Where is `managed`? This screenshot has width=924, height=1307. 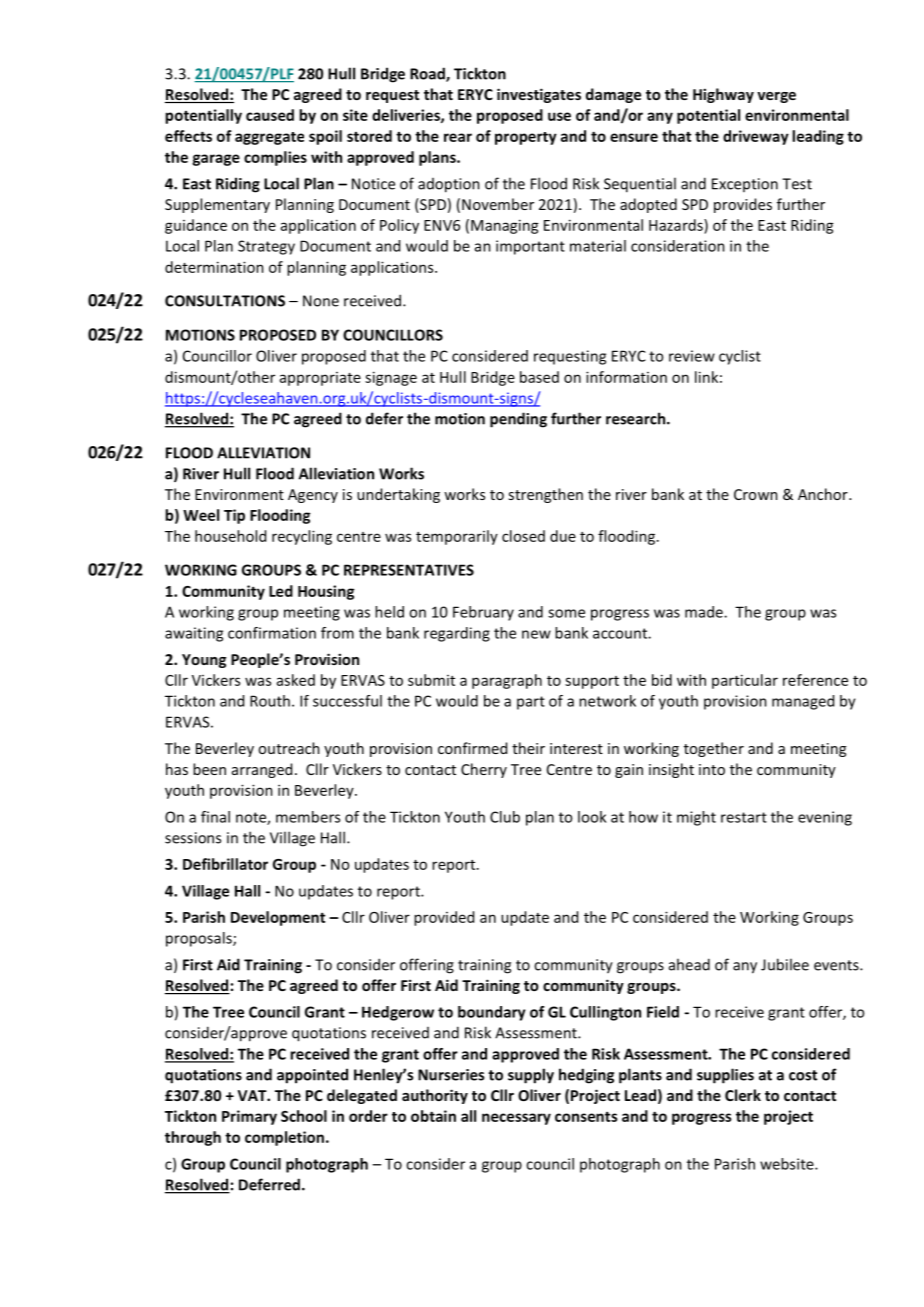
managed is located at coordinates (803, 702).
